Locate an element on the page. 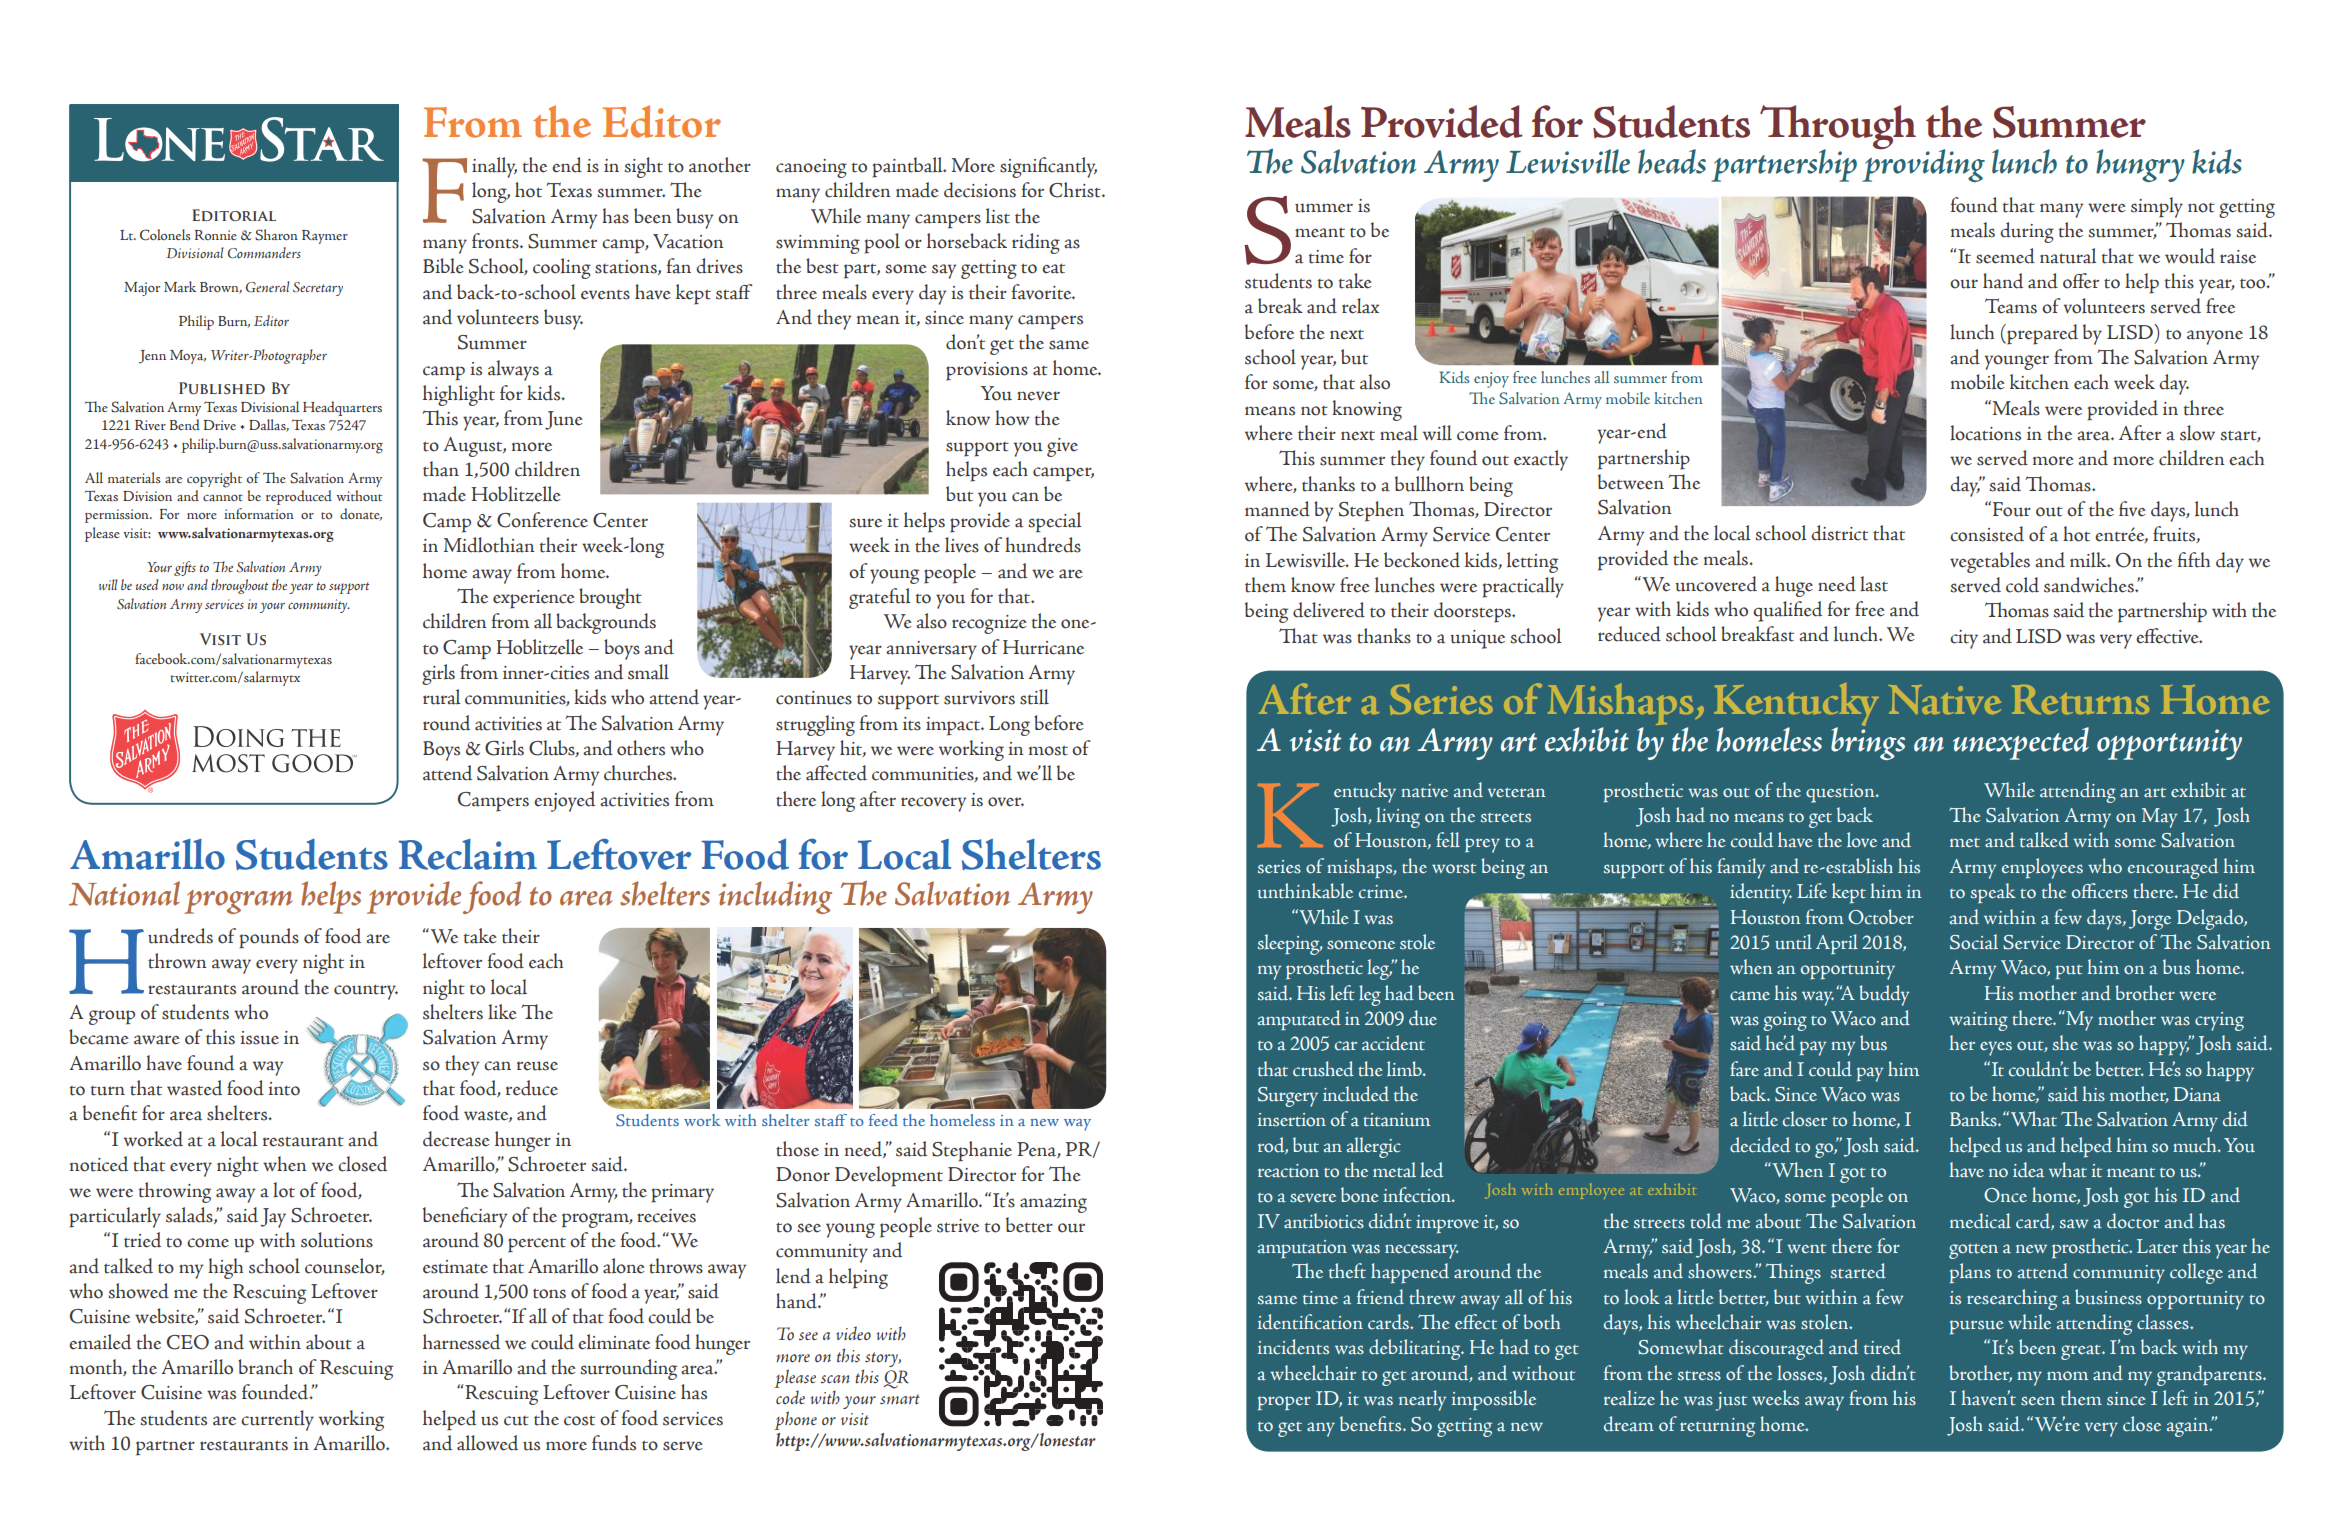  Sharon is located at coordinates (276, 235).
